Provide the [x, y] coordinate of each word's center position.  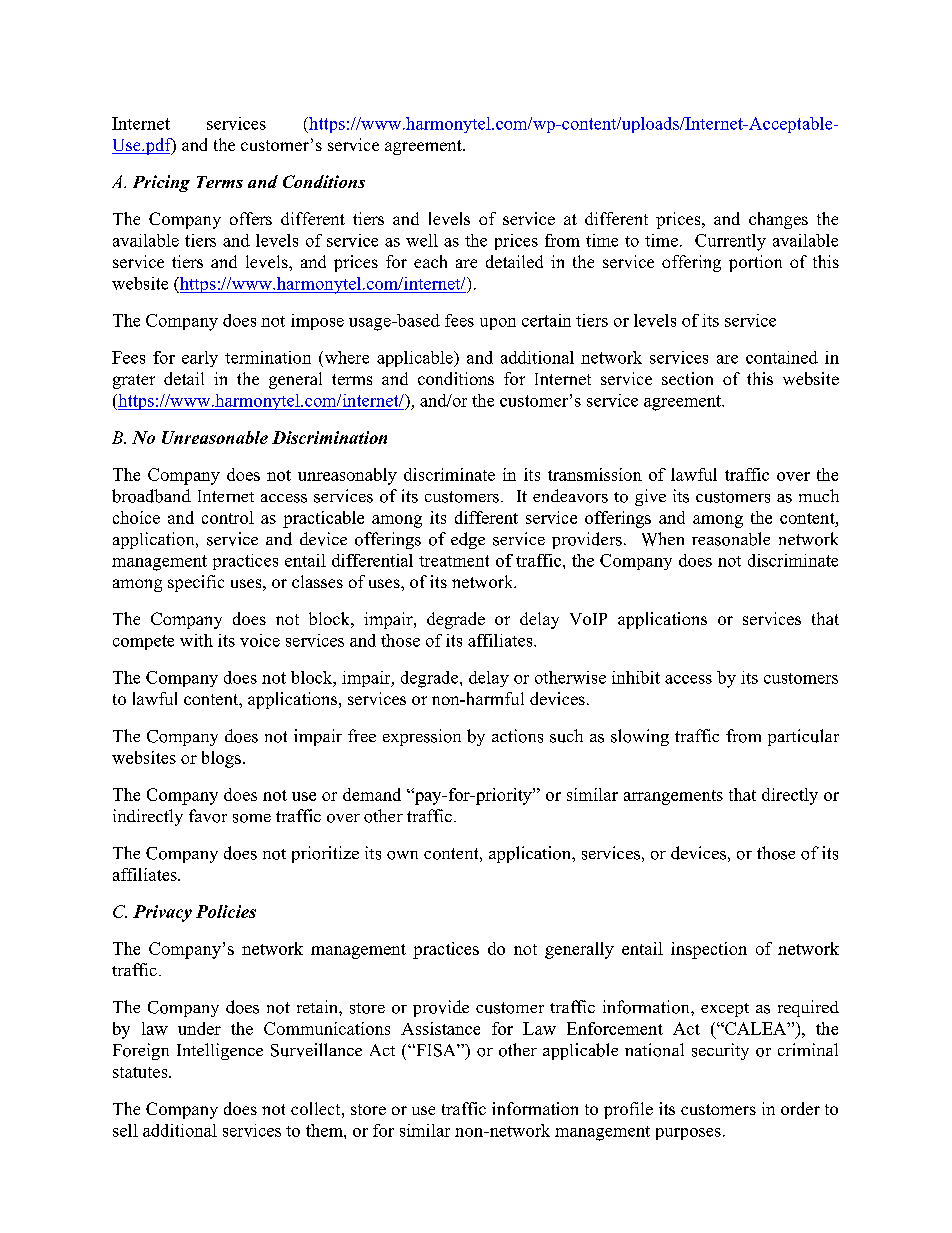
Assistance [440, 1028]
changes [778, 220]
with [196, 640]
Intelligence [220, 1051]
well [422, 240]
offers [251, 218]
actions [517, 736]
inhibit [636, 677]
